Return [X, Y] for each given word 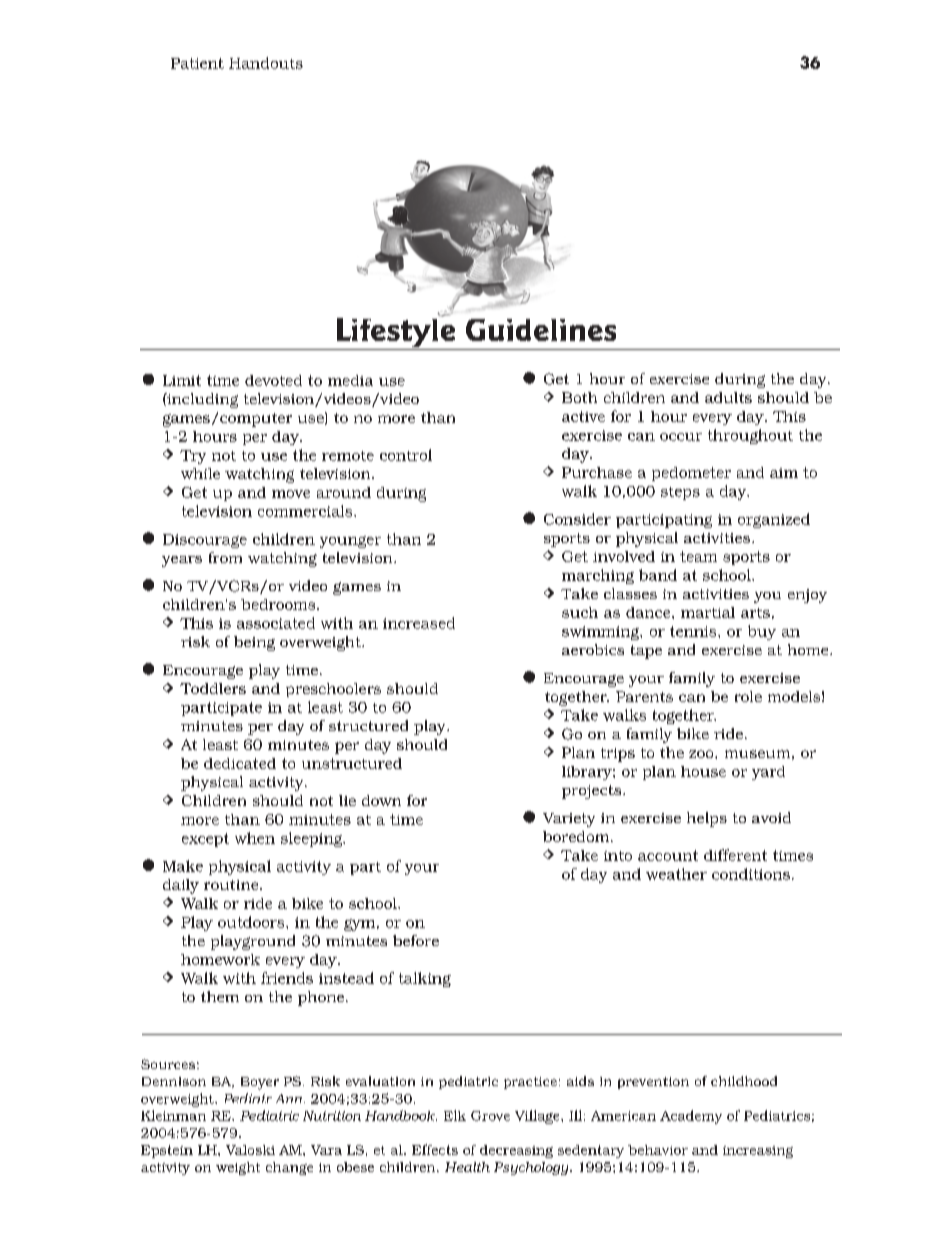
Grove [490, 1116]
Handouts [266, 63]
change [289, 1168]
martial [708, 612]
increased [419, 623]
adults [728, 397]
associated [276, 623]
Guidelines [541, 330]
